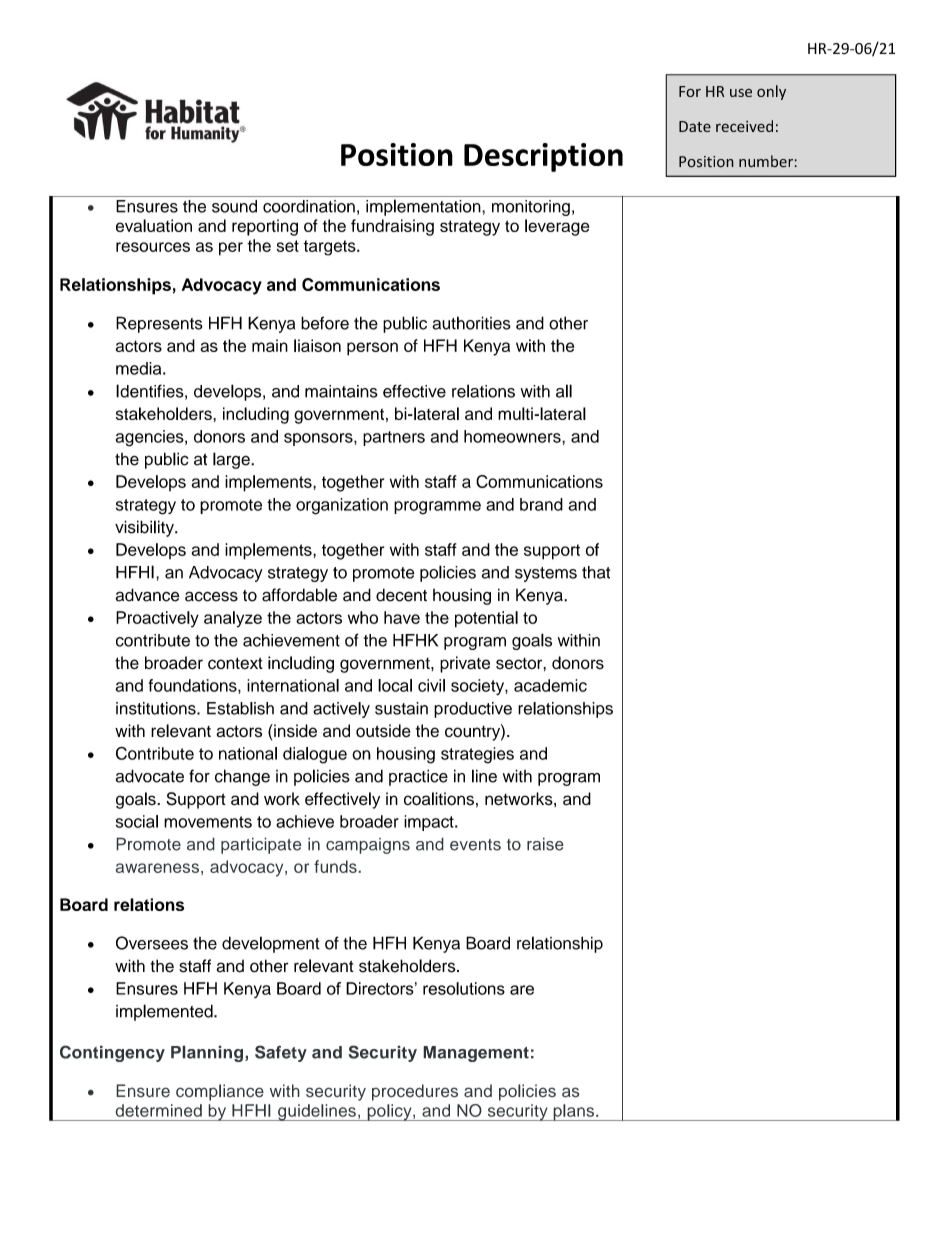  Describe the element at coordinates (431, 685) in the document. I see `civil` at that location.
